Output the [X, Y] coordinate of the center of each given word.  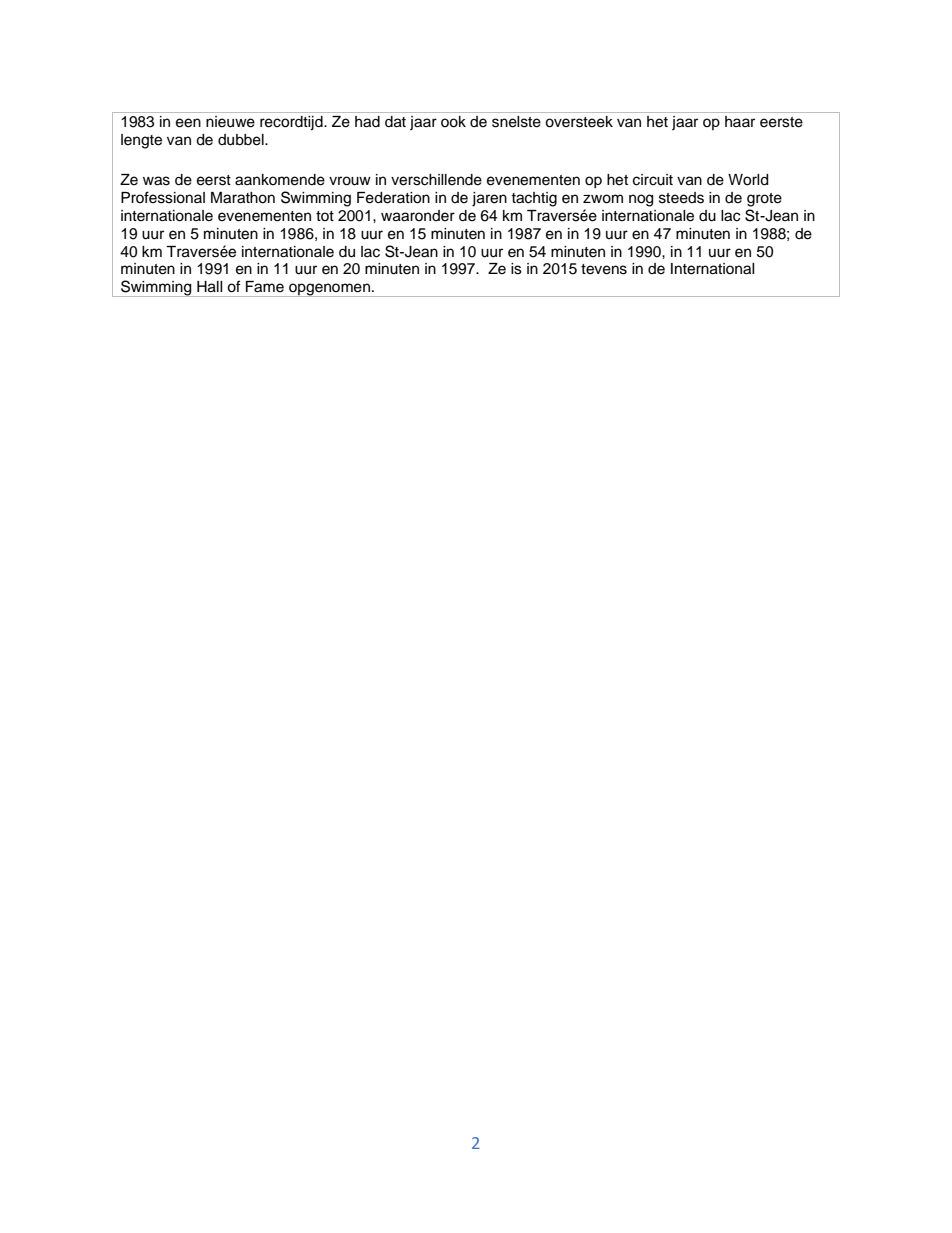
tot [325, 216]
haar [740, 121]
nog [641, 200]
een [188, 123]
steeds [681, 198]
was [156, 181]
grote [764, 200]
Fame [265, 287]
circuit [653, 180]
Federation [393, 198]
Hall [210, 287]
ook [453, 122]
